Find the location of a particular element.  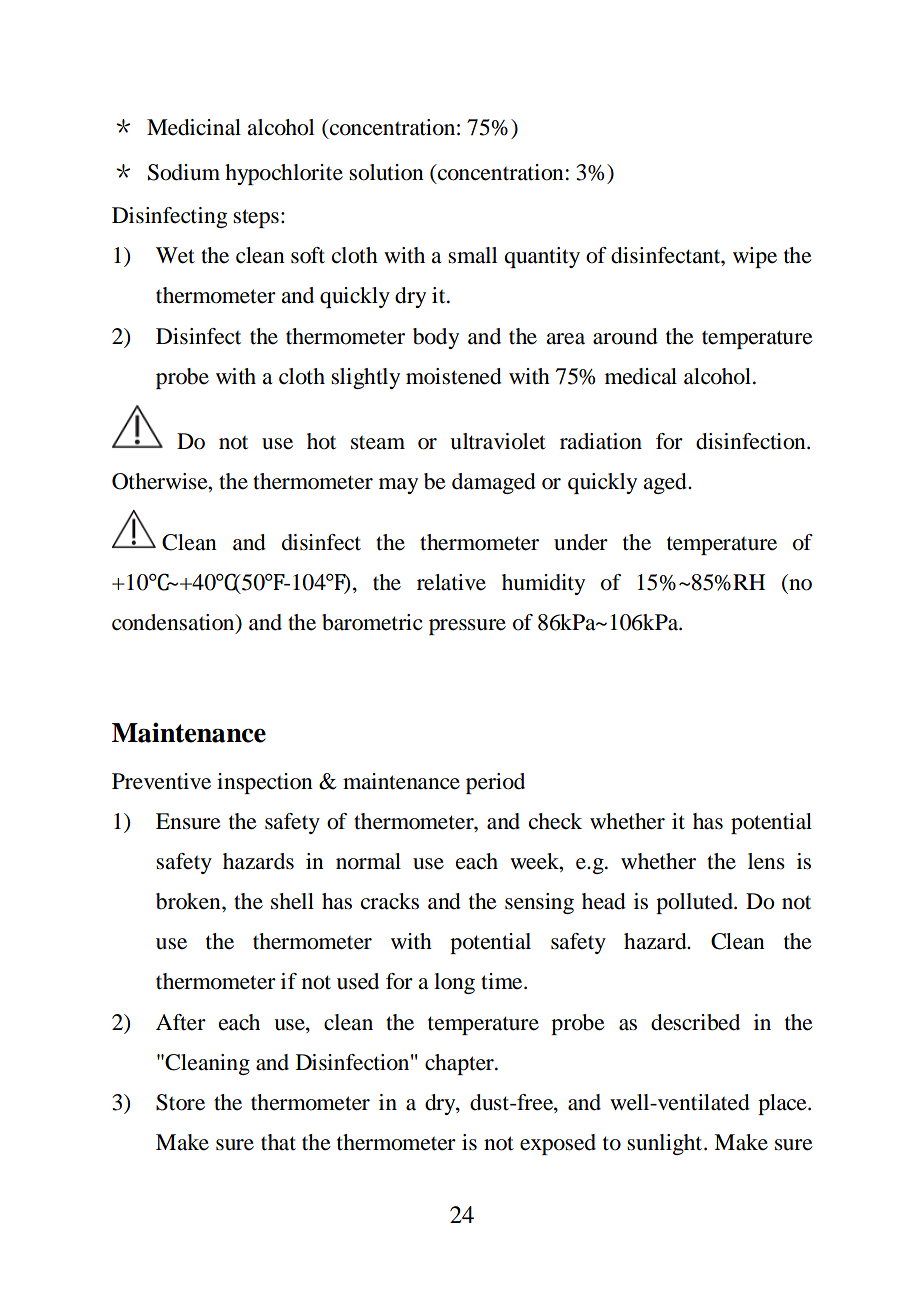

hypochlorite is located at coordinates (284, 174).
